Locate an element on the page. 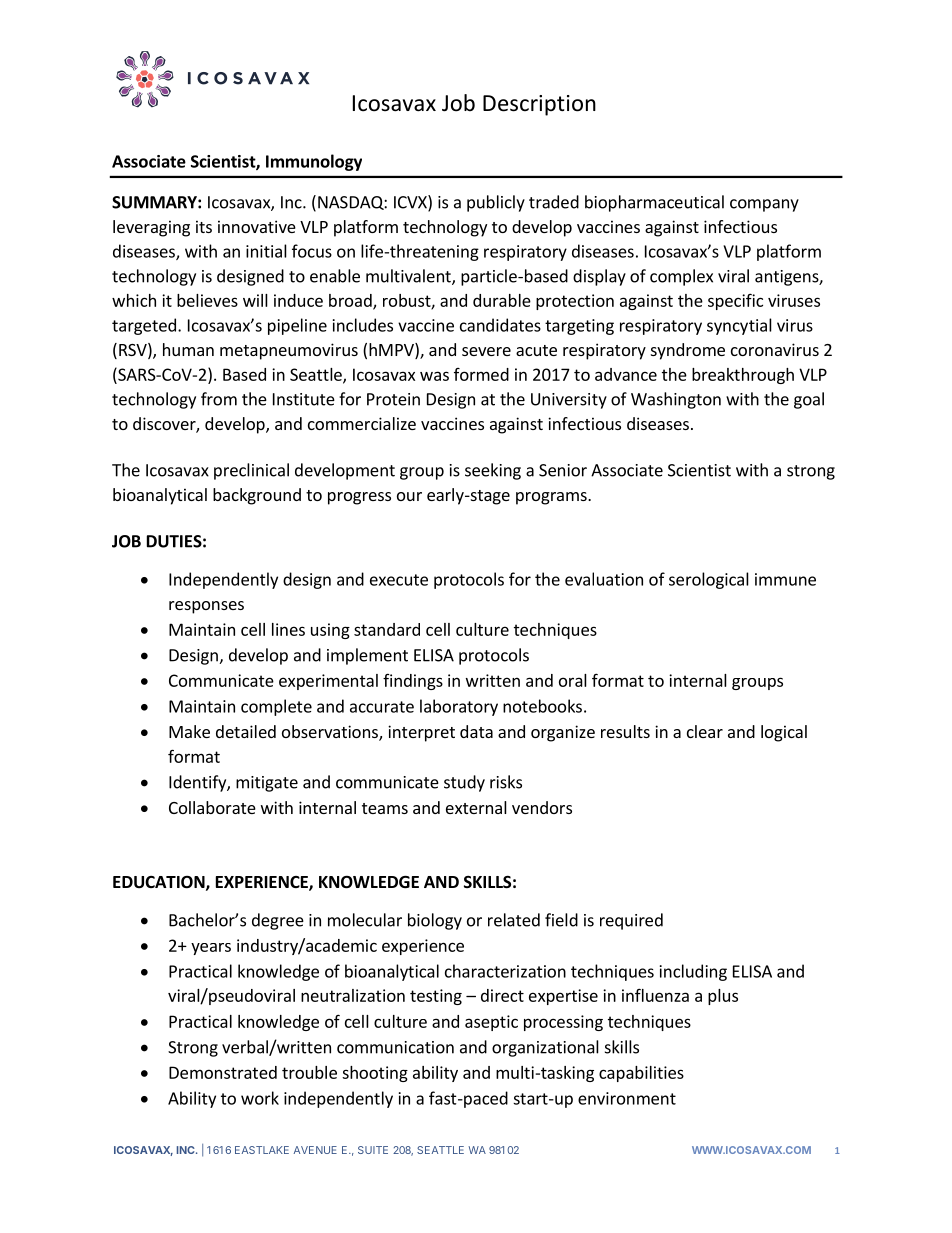  company is located at coordinates (764, 205).
